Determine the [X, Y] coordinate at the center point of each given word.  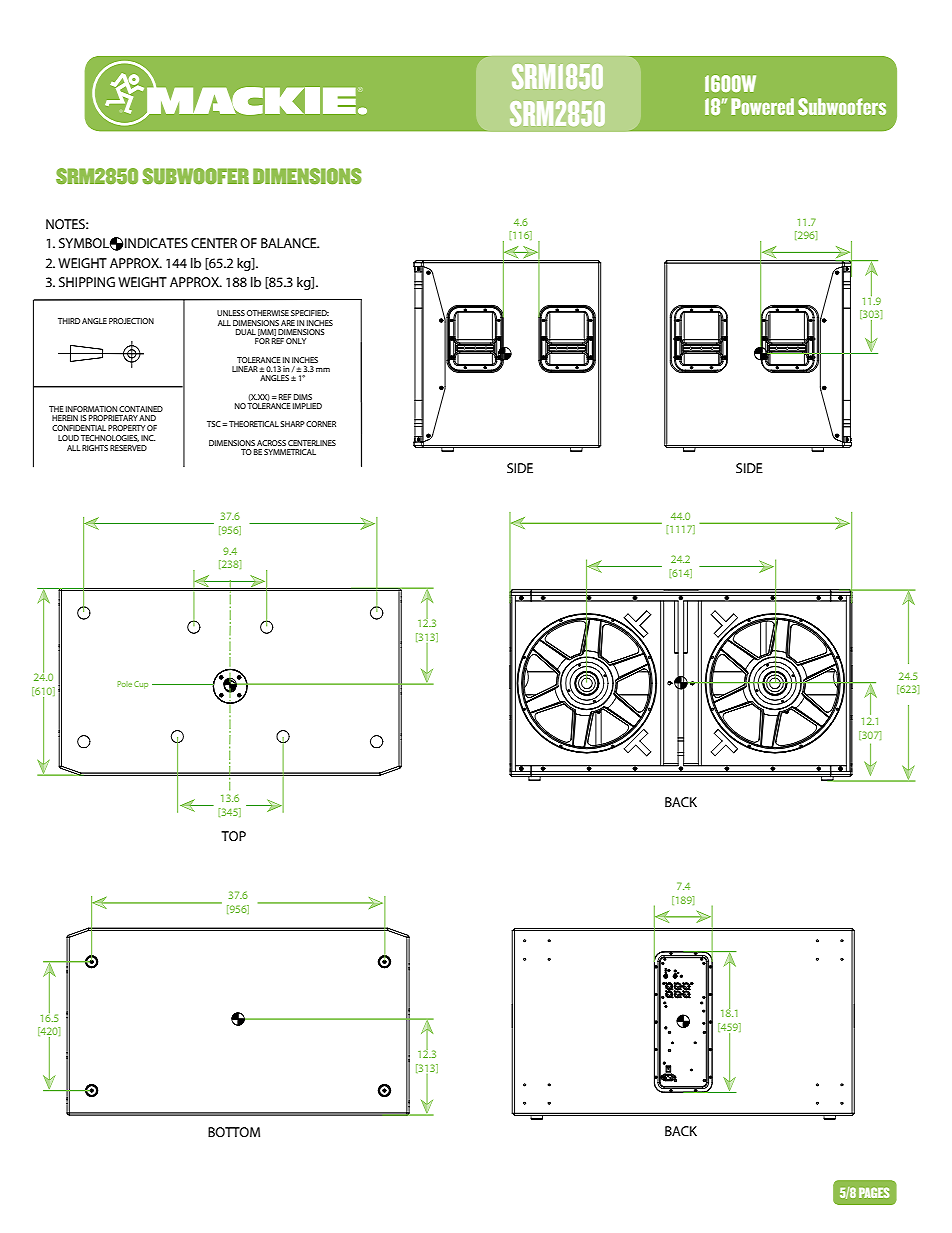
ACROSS [271, 443]
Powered [762, 106]
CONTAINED [141, 409]
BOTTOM [234, 1132]
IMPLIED [307, 406]
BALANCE [290, 243]
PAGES [874, 1192]
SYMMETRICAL [290, 452]
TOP [233, 836]
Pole [124, 684]
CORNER [321, 424]
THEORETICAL [254, 424]
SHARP [292, 424]
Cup [141, 685]
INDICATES [156, 243]
